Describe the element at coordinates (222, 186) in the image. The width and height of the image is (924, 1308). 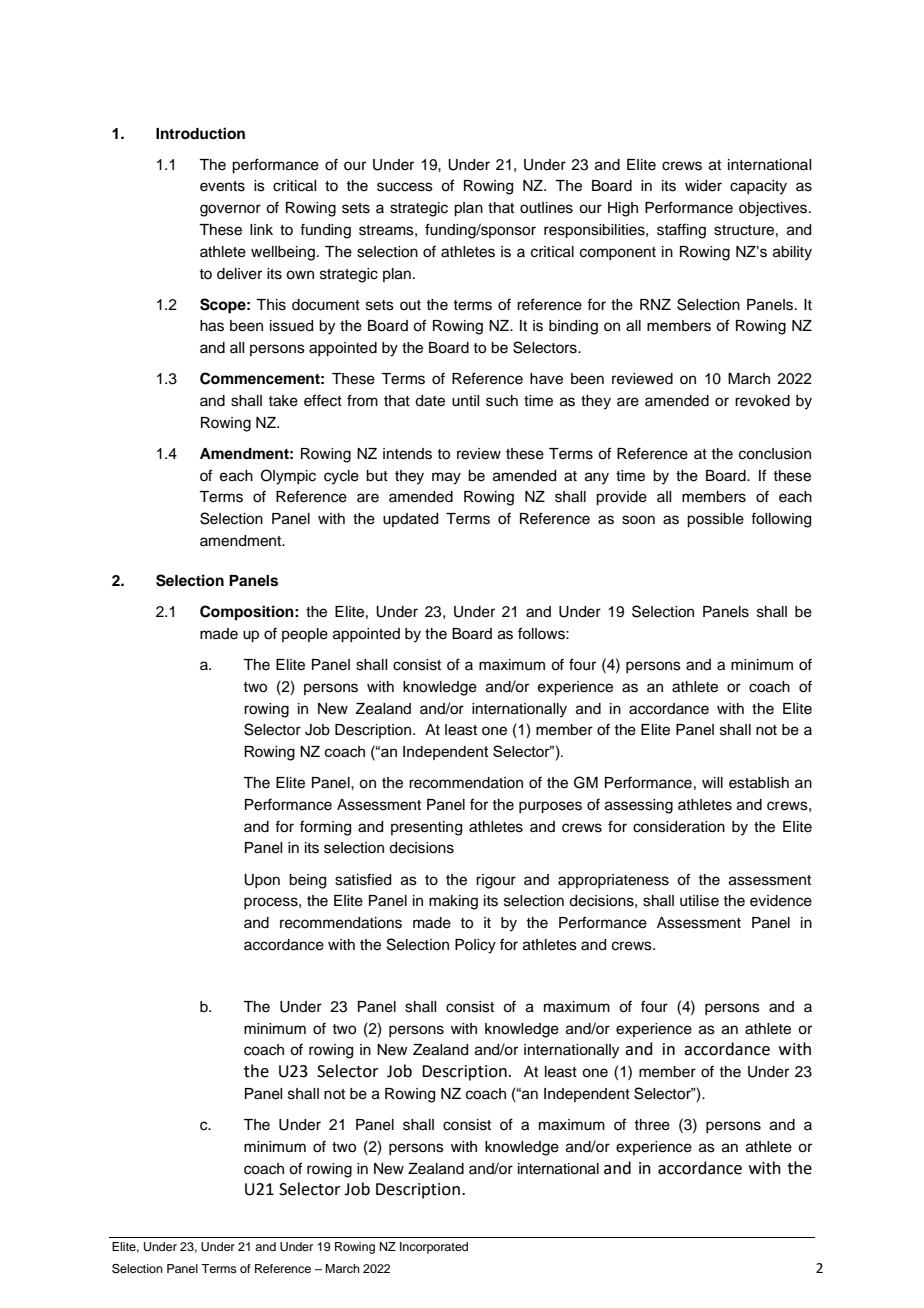
I see `events` at that location.
